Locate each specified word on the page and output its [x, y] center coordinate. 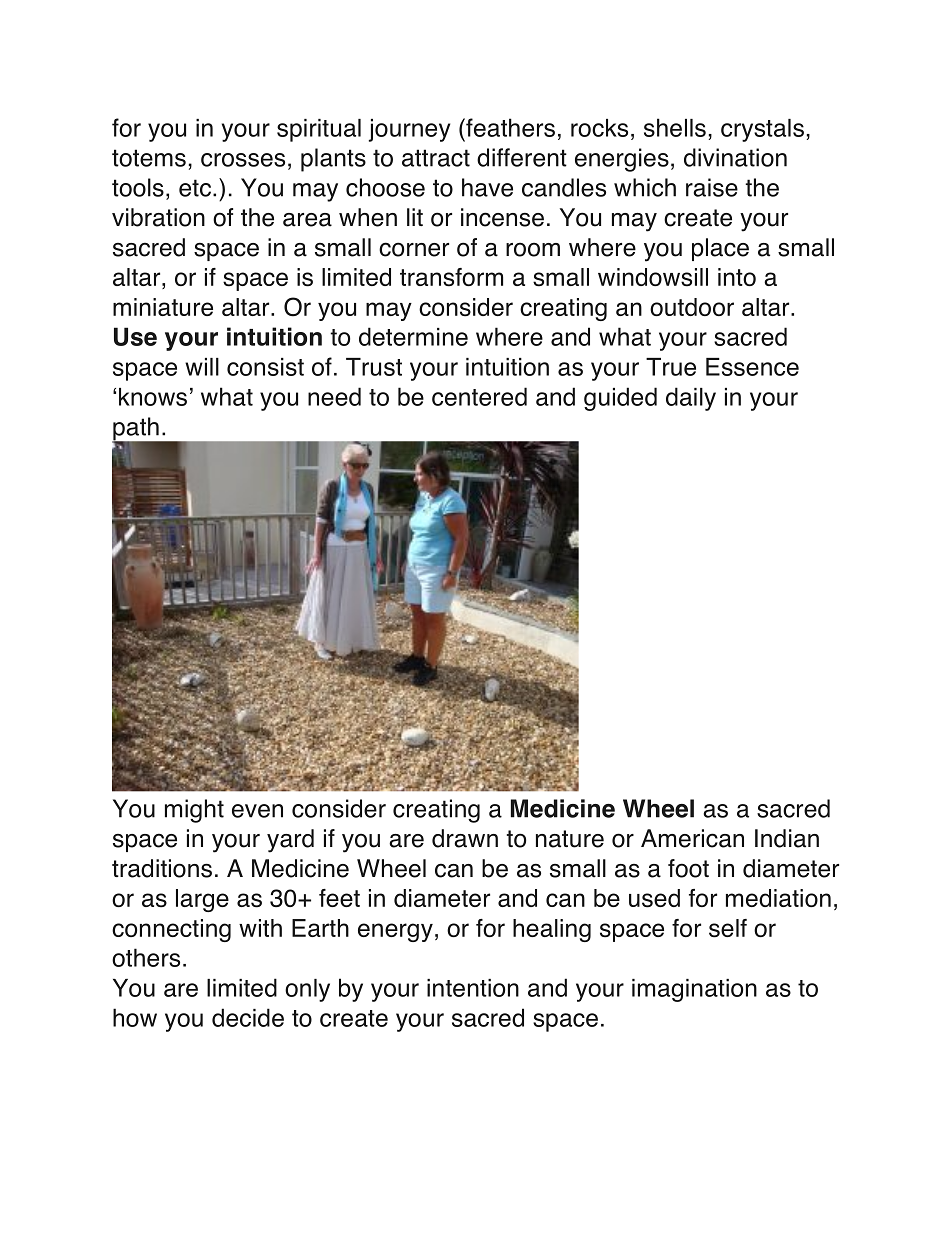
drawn [465, 838]
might [194, 811]
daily [691, 399]
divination [735, 157]
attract [436, 158]
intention [473, 988]
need [334, 396]
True [671, 367]
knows [153, 397]
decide [248, 1017]
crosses [243, 160]
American [692, 838]
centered [479, 396]
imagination [694, 990]
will [202, 367]
